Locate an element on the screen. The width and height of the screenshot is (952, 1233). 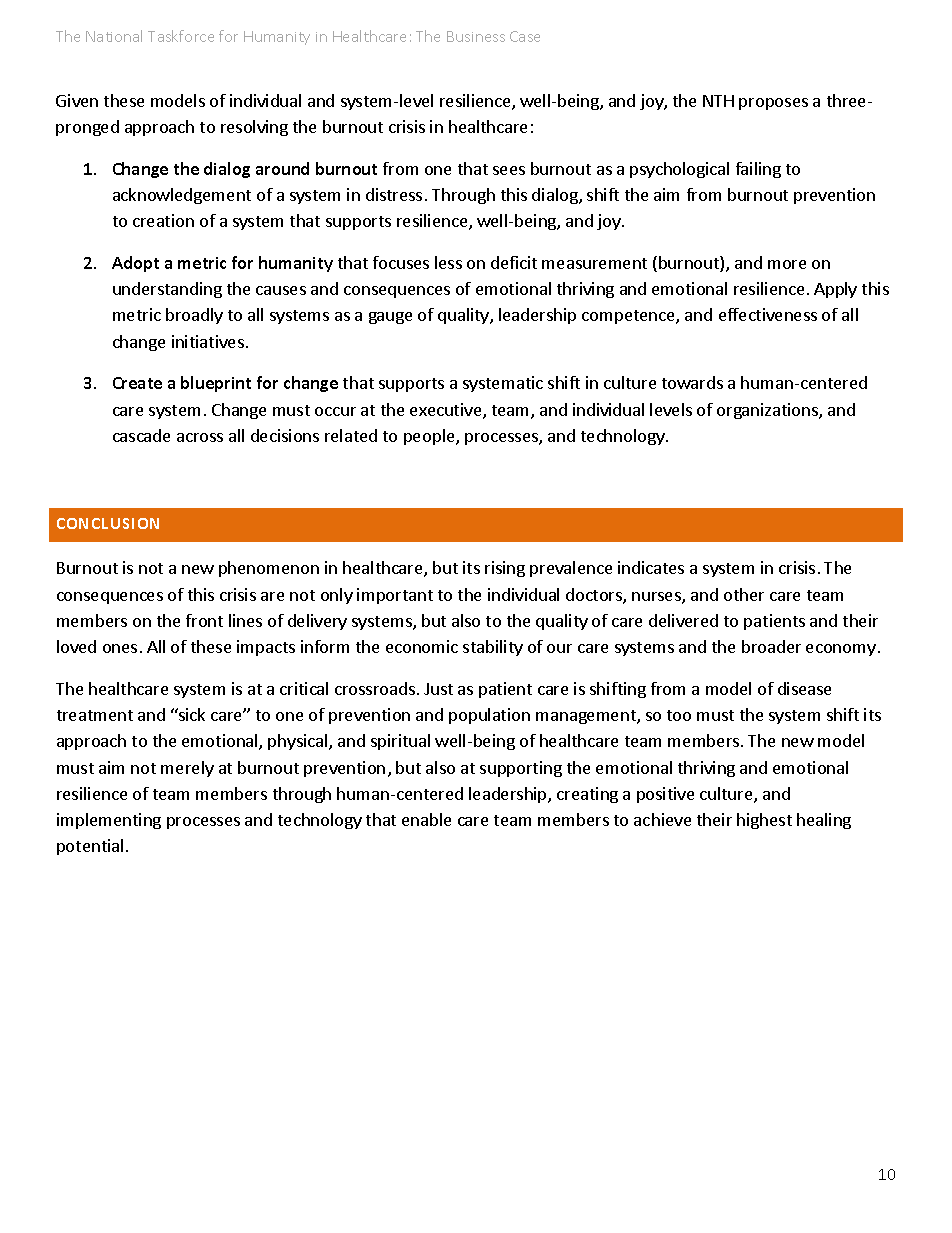
broader is located at coordinates (771, 646).
